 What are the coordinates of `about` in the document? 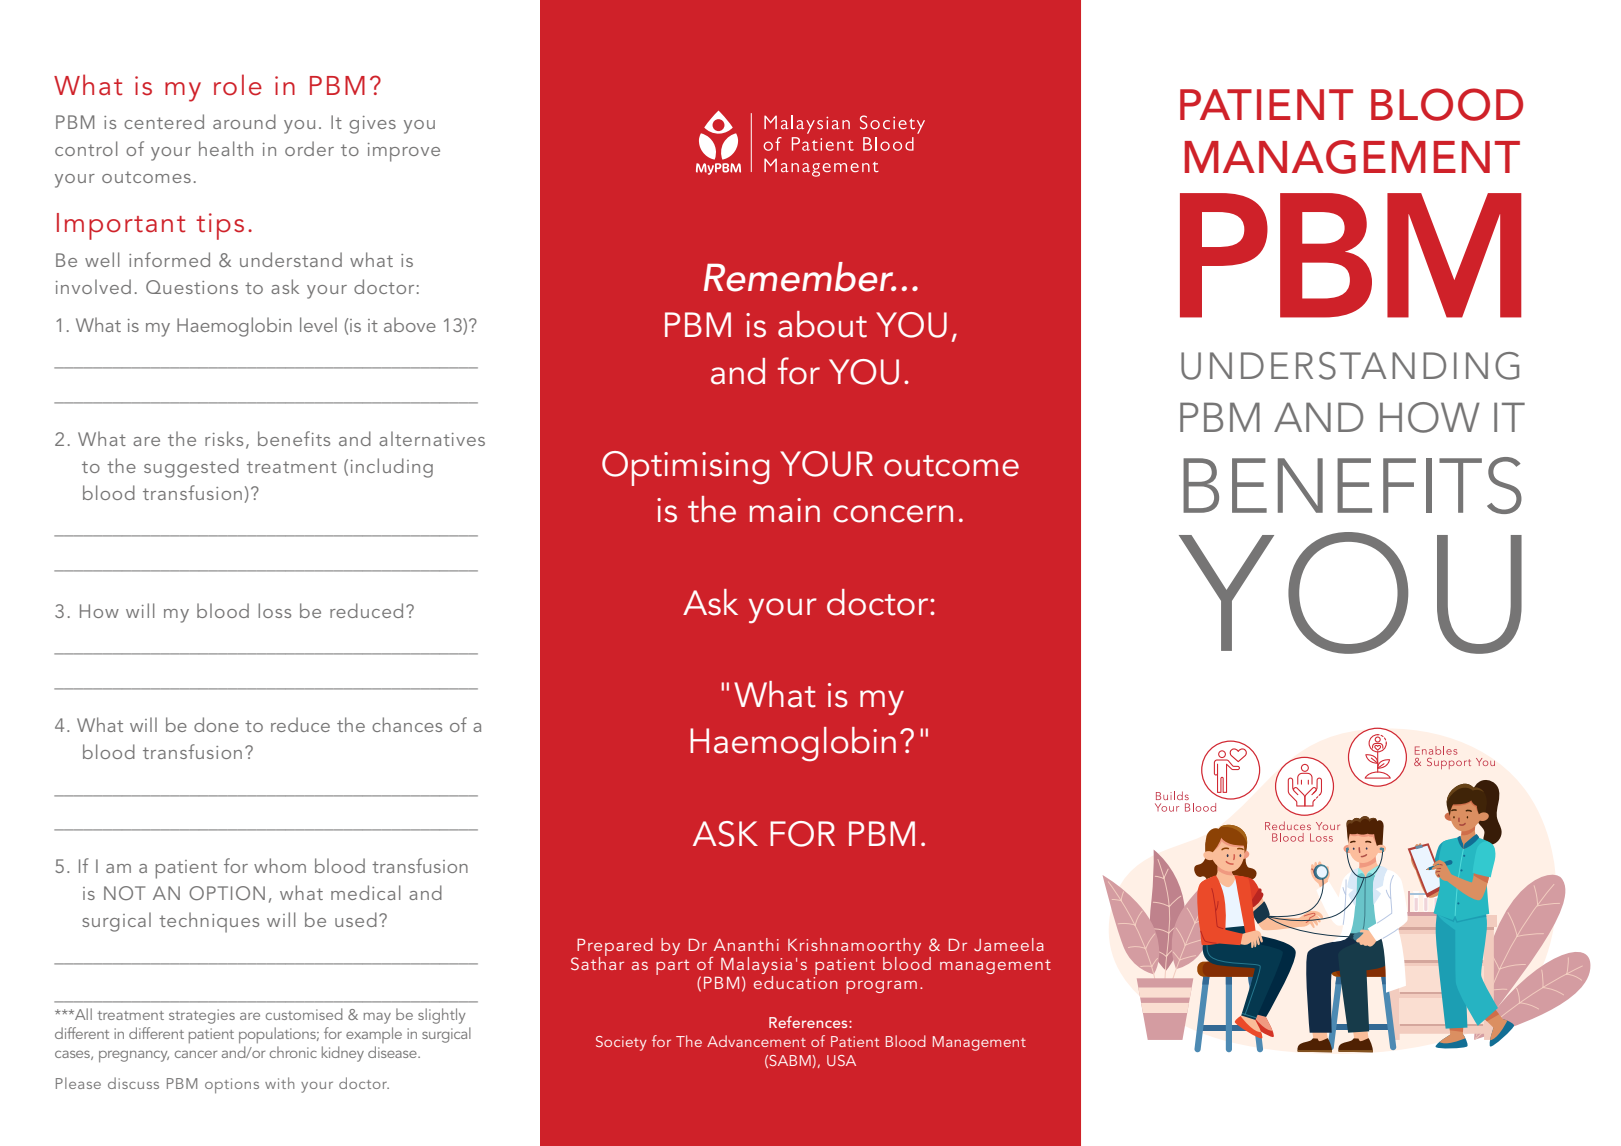 It's located at (822, 324).
